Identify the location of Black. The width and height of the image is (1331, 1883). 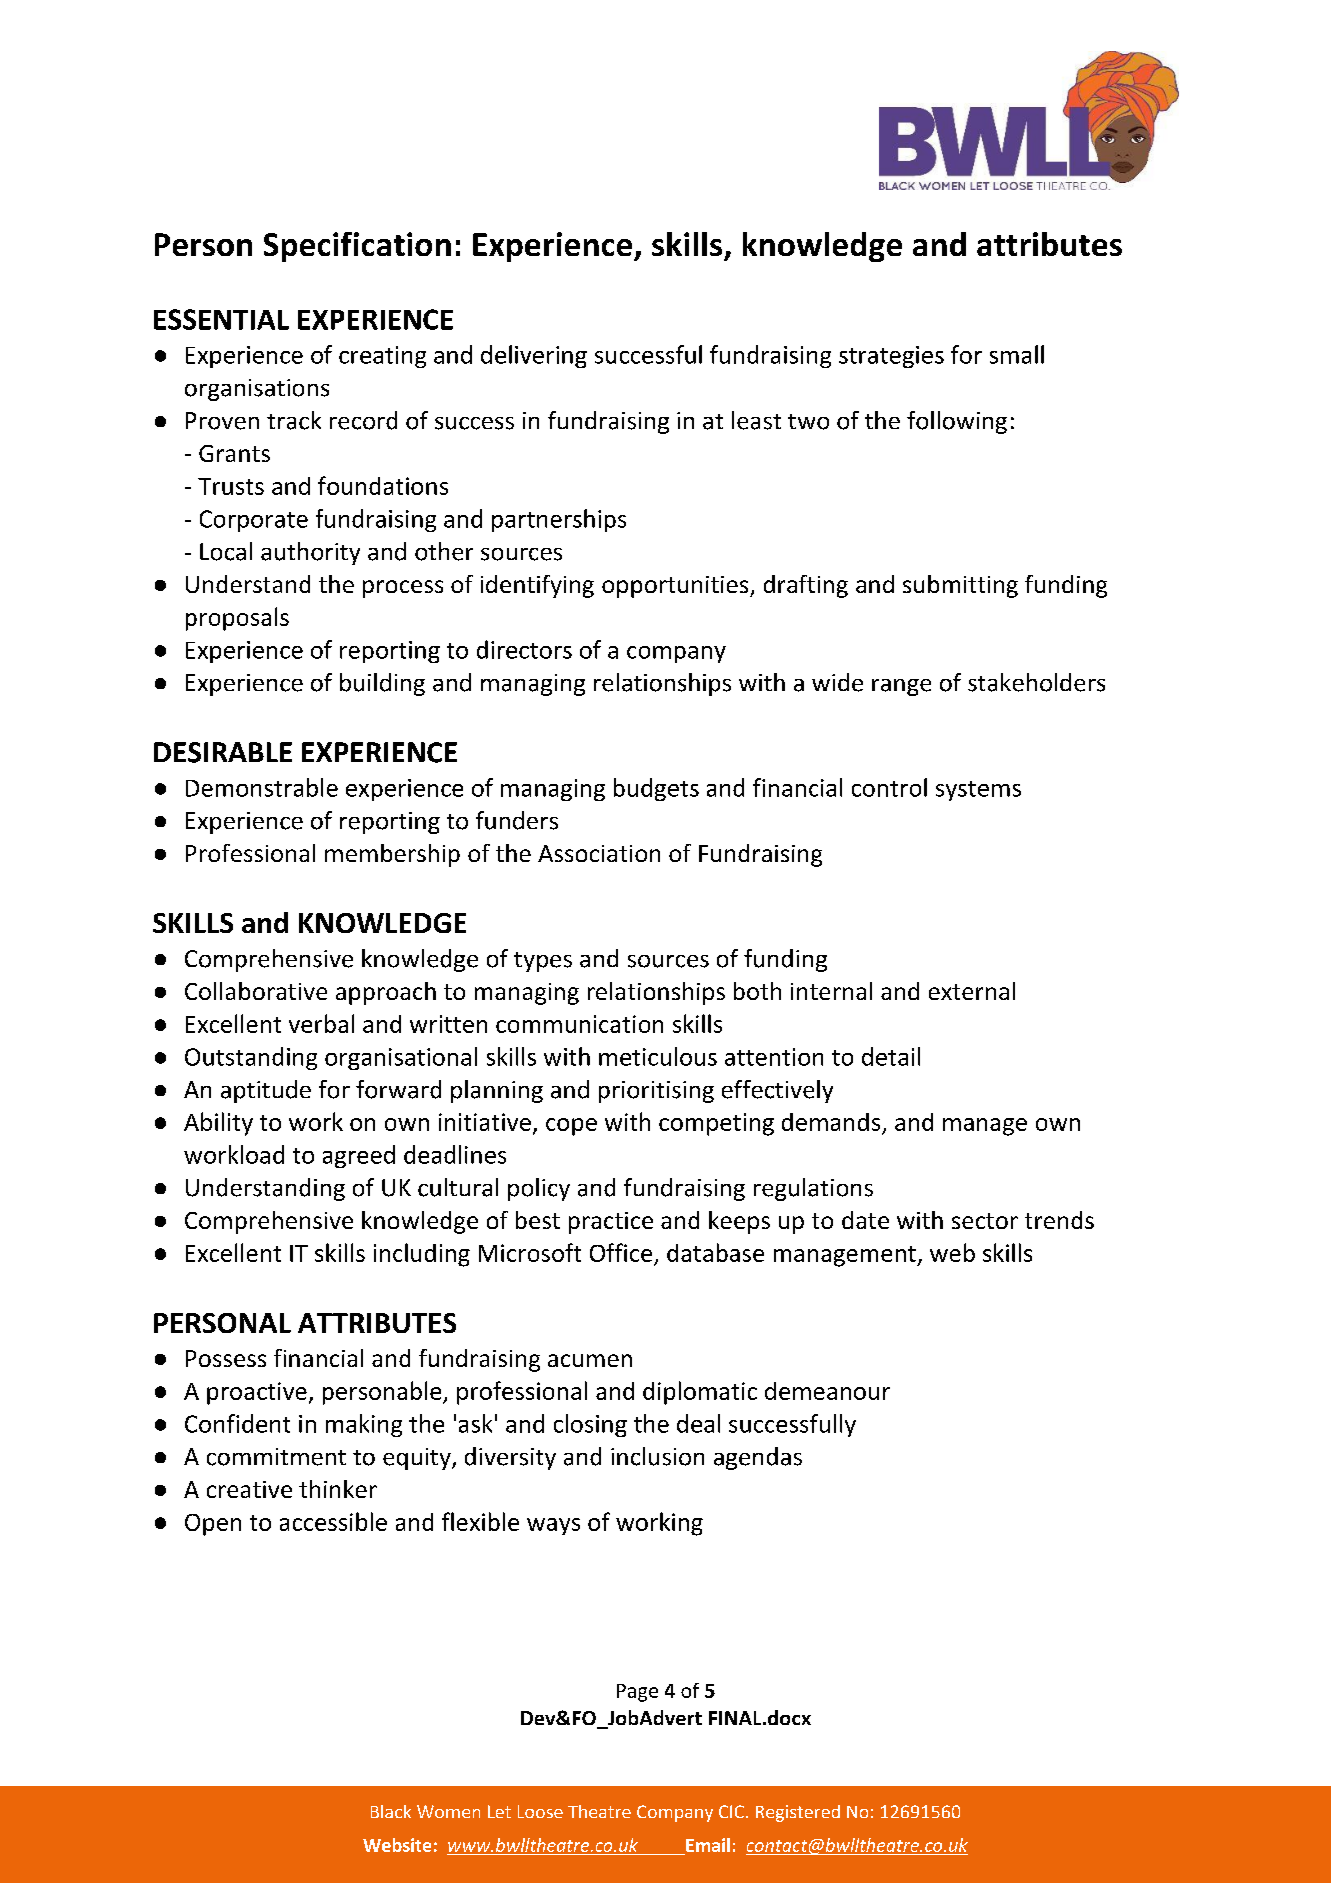
(391, 1811).
